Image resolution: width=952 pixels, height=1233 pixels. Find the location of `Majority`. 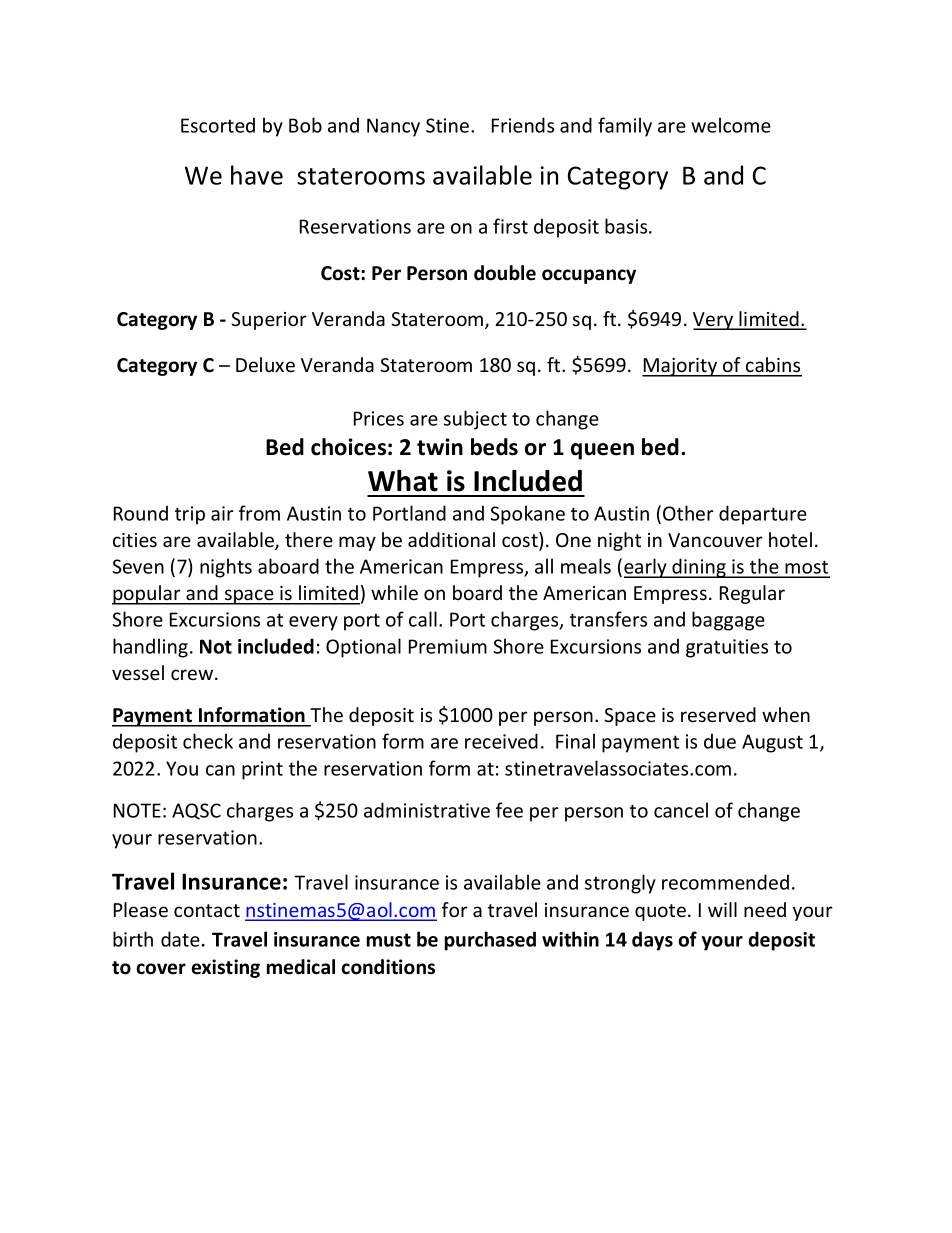

Majority is located at coordinates (681, 367).
